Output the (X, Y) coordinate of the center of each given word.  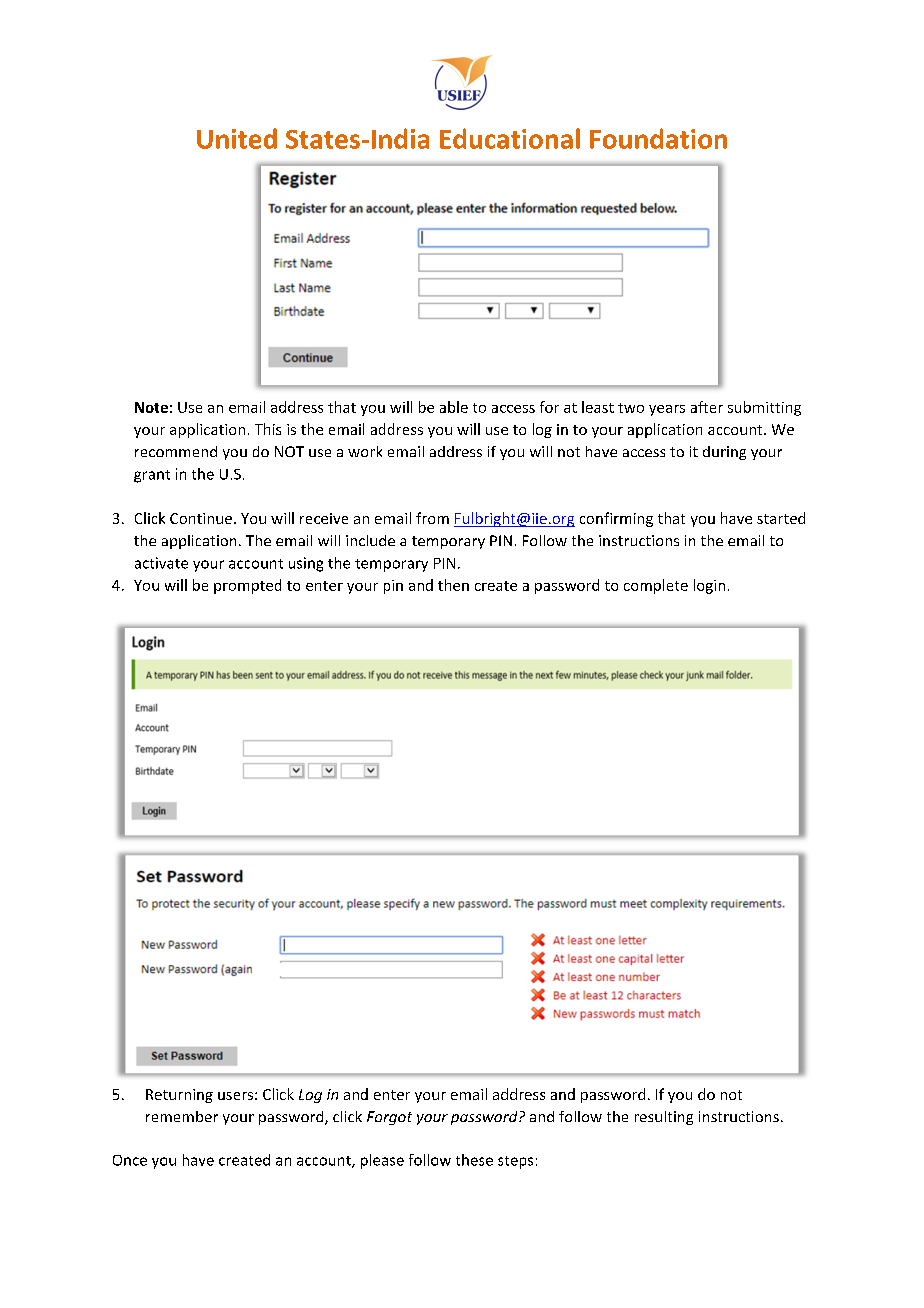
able (454, 407)
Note (151, 407)
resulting (664, 1118)
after (707, 407)
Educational (510, 138)
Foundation (658, 138)
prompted (247, 586)
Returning (179, 1096)
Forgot (389, 1118)
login (709, 586)
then (453, 585)
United (237, 138)
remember (182, 1116)
